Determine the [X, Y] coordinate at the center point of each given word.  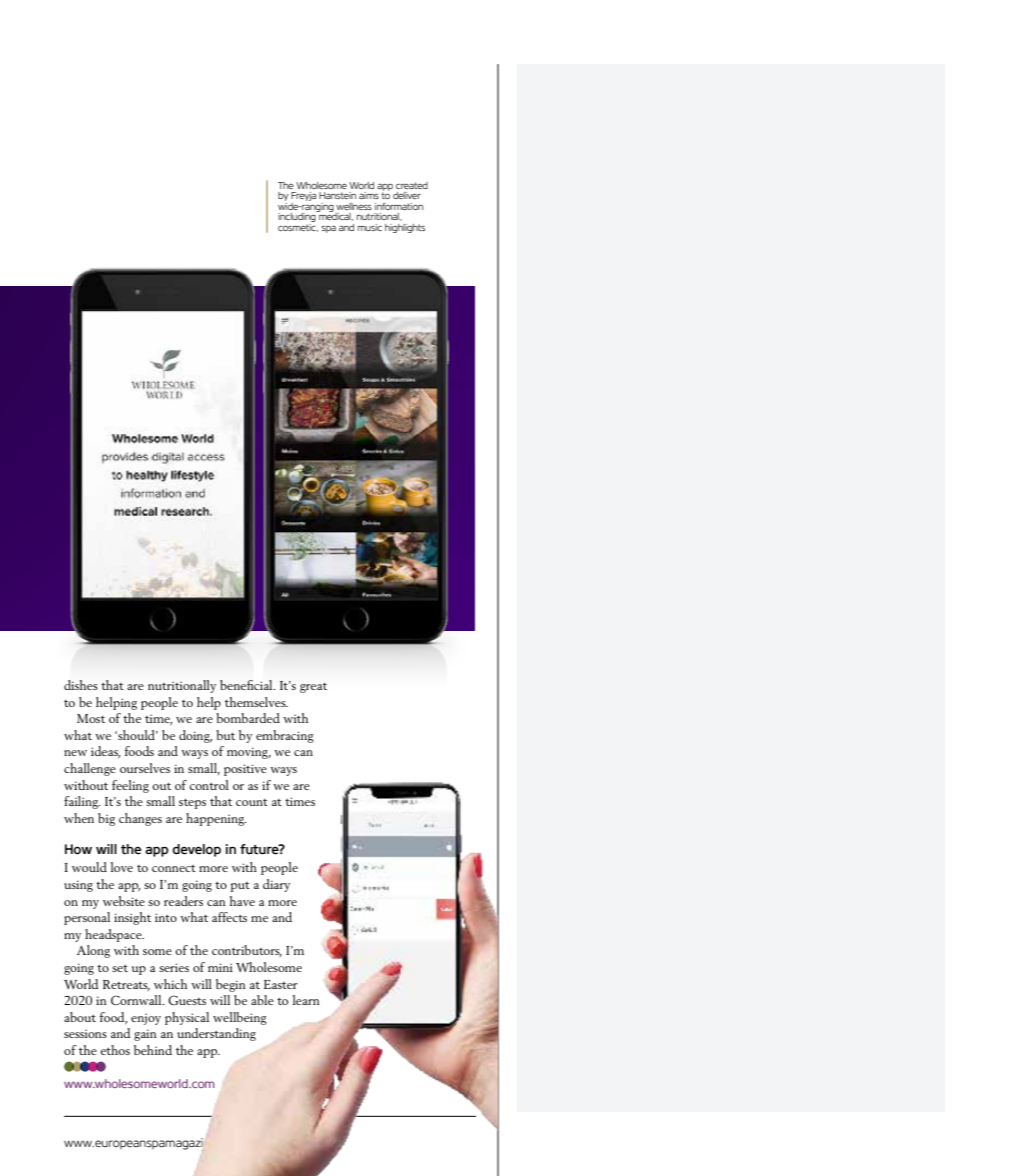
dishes [81, 685]
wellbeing [240, 1018]
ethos [115, 1050]
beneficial [247, 685]
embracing [285, 736]
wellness [354, 206]
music [370, 227]
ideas [105, 752]
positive [245, 770]
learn [306, 1000]
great [313, 688]
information [399, 206]
